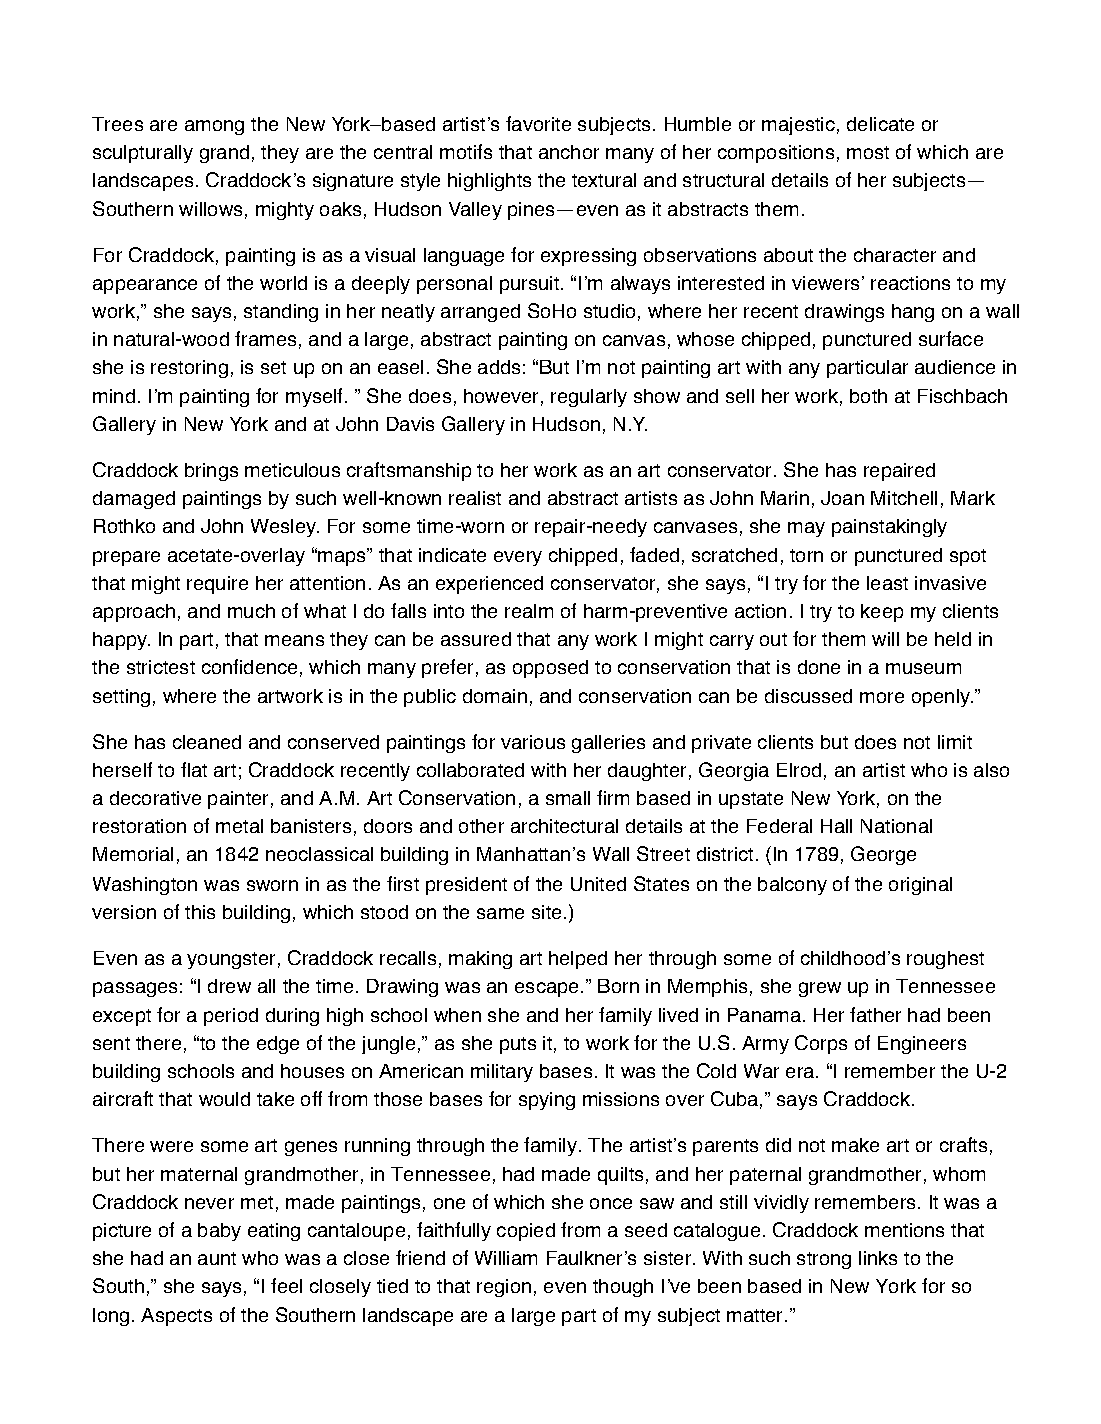 The height and width of the screenshot is (1424, 1101). I want to click on brings, so click(211, 472).
